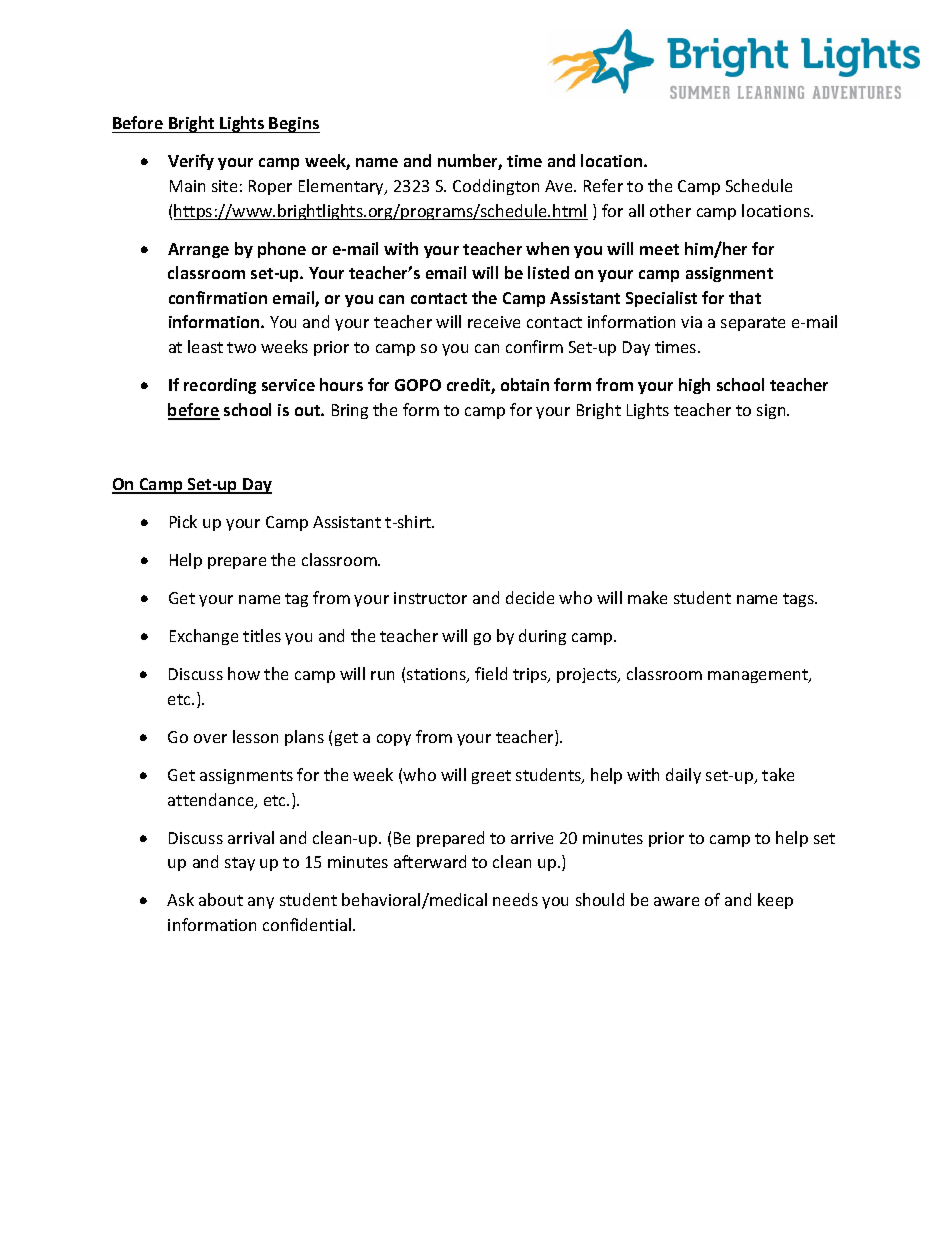 This screenshot has height=1233, width=952. Describe the element at coordinates (294, 125) in the screenshot. I see `Begins` at that location.
